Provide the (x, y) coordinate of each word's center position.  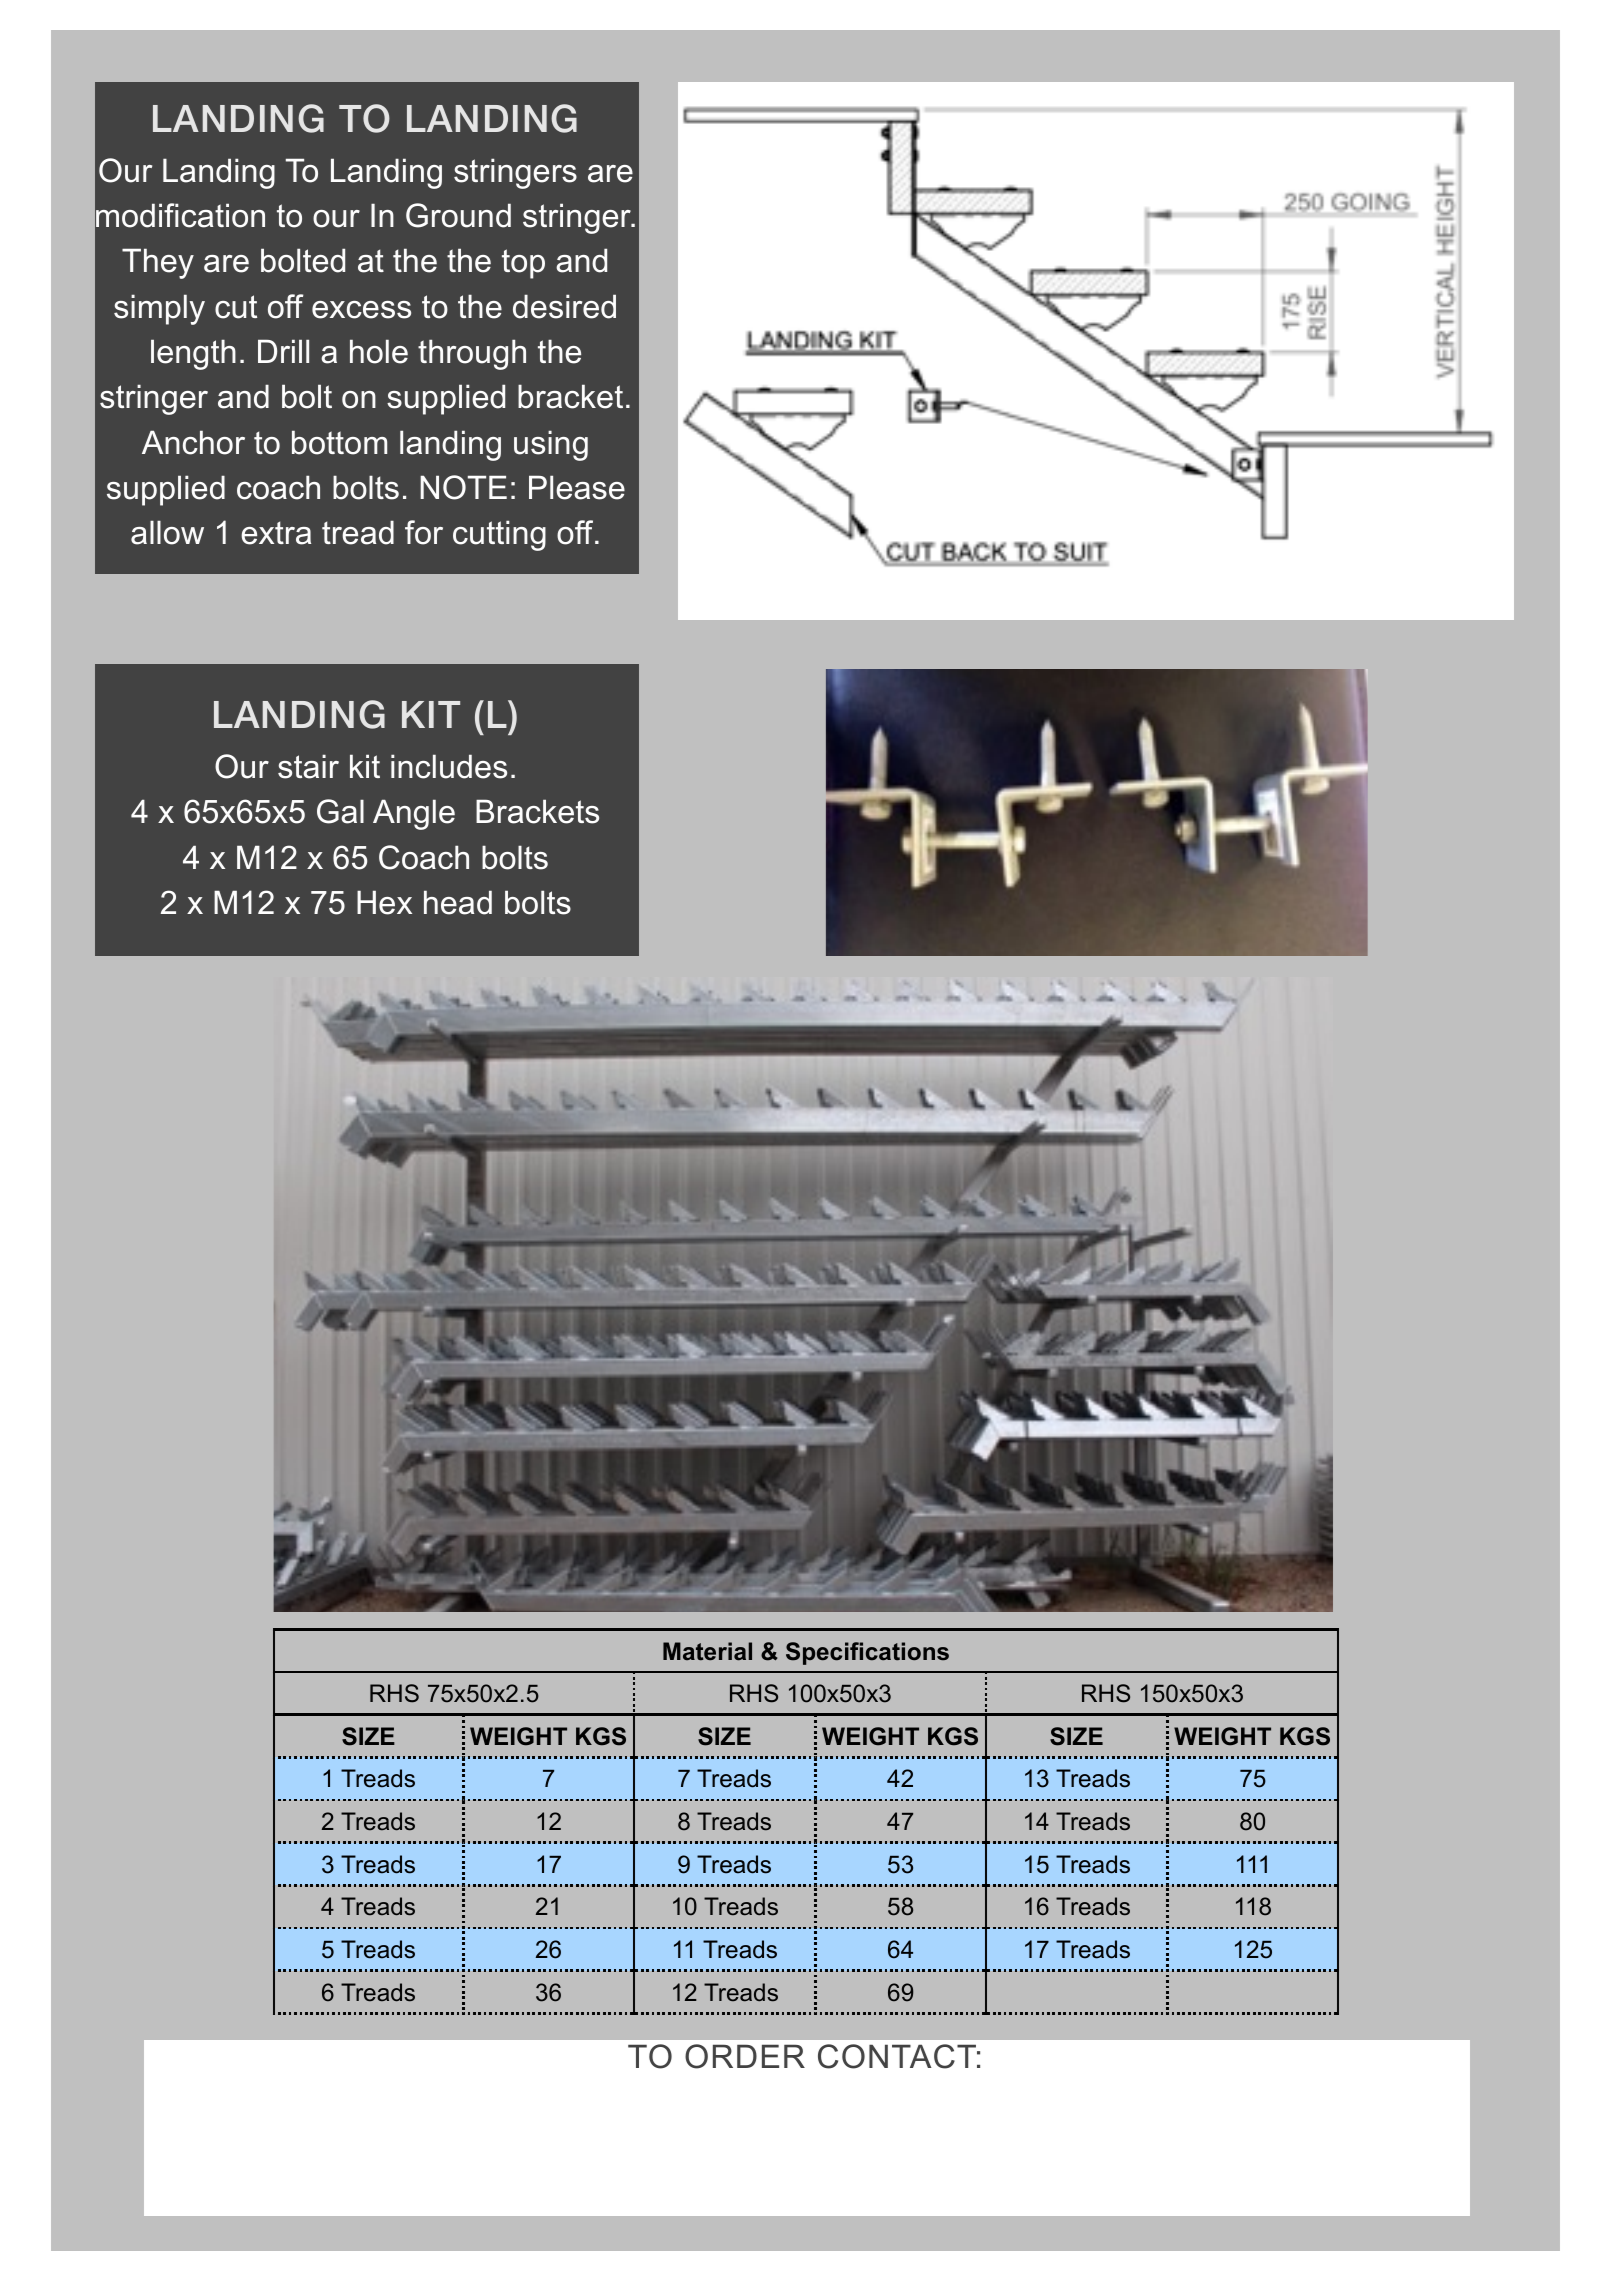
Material (707, 1651)
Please (577, 487)
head (458, 902)
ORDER (745, 2056)
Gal (340, 811)
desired (564, 306)
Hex (384, 902)
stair (308, 766)
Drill (283, 351)
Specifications (867, 1653)
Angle (414, 814)
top (523, 264)
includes (449, 766)
